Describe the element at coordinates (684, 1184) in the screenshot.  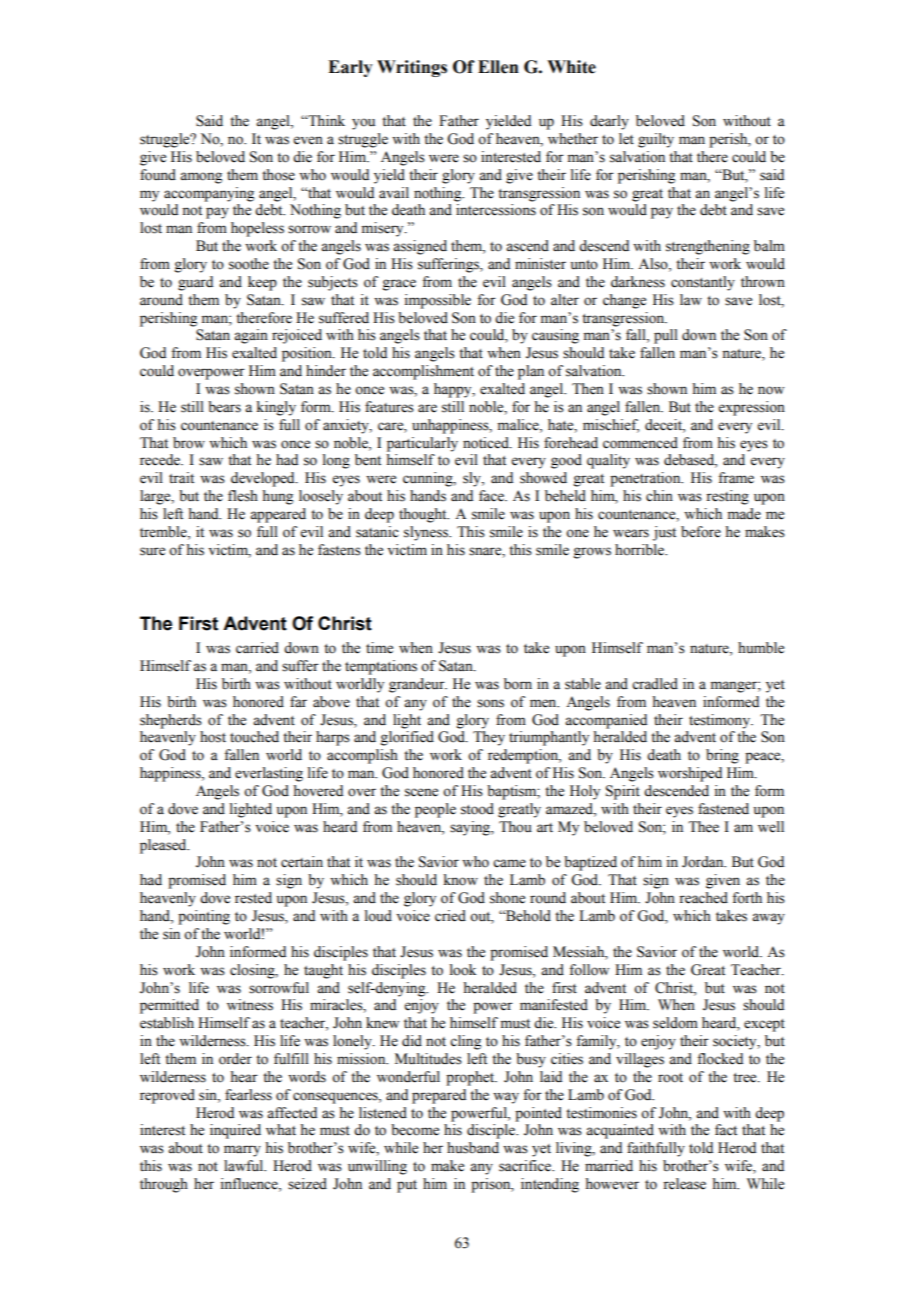
I see `release` at that location.
